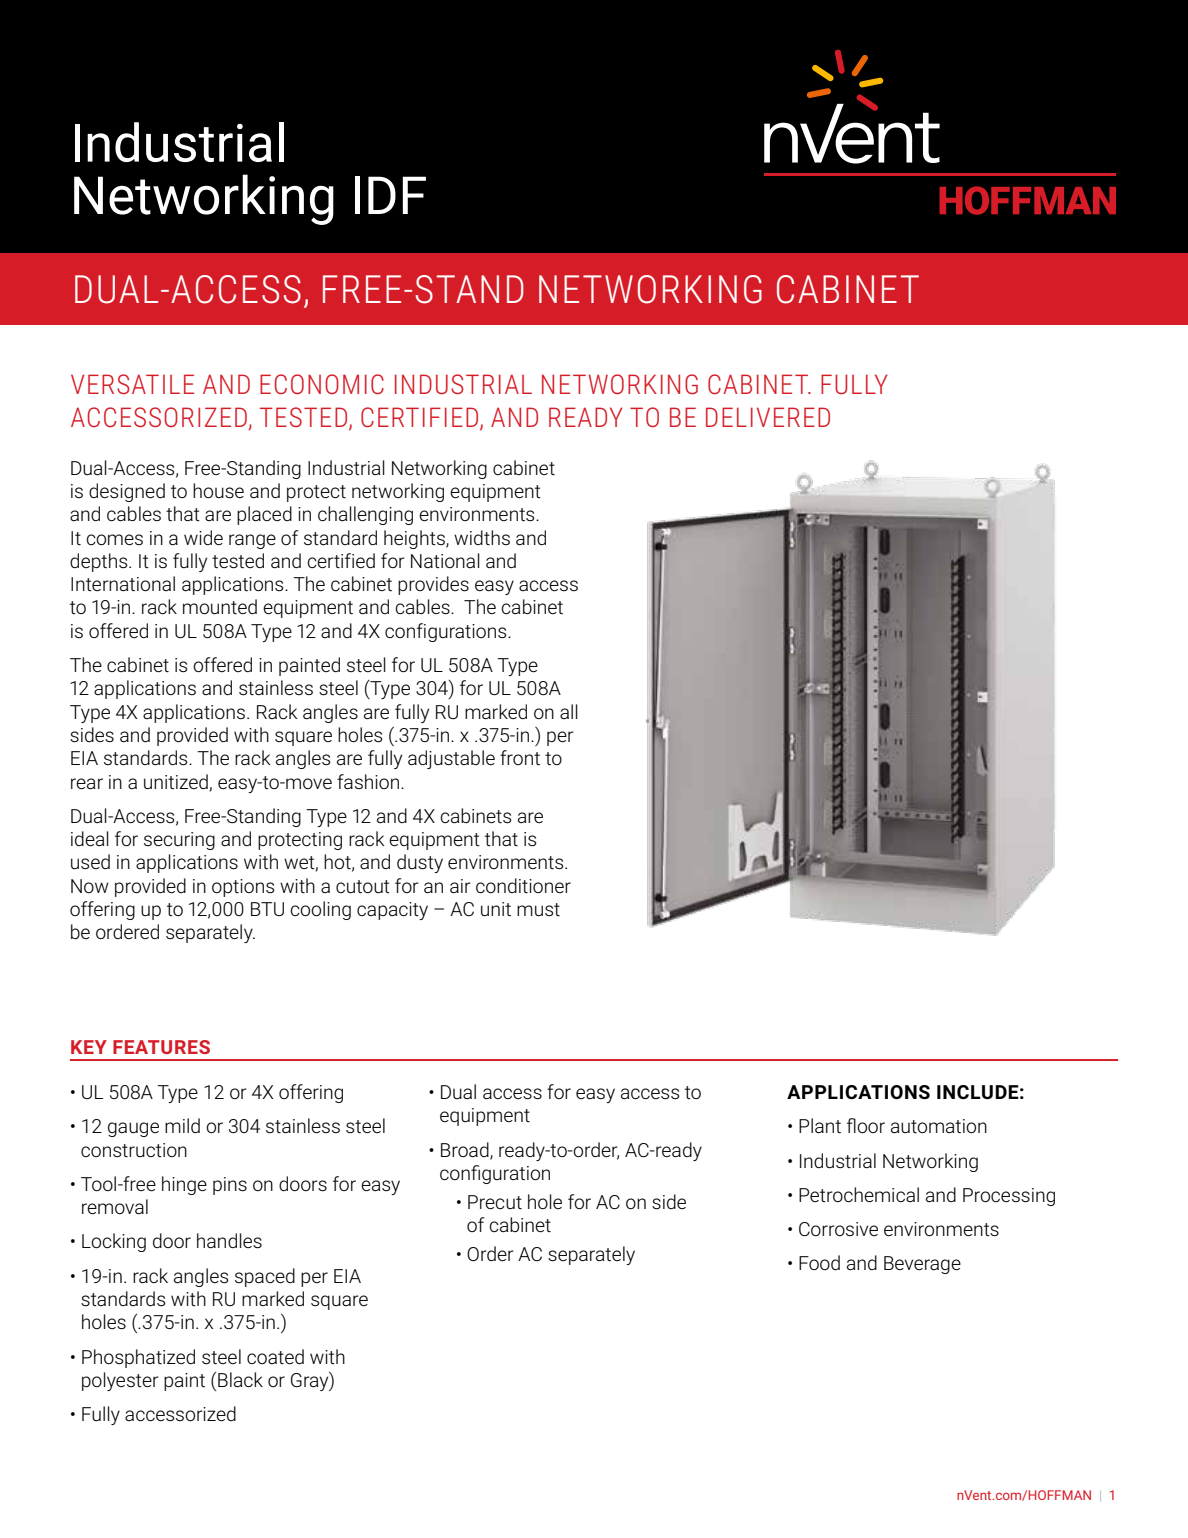 This screenshot has width=1188, height=1538. Describe the element at coordinates (179, 841) in the screenshot. I see `securing` at that location.
